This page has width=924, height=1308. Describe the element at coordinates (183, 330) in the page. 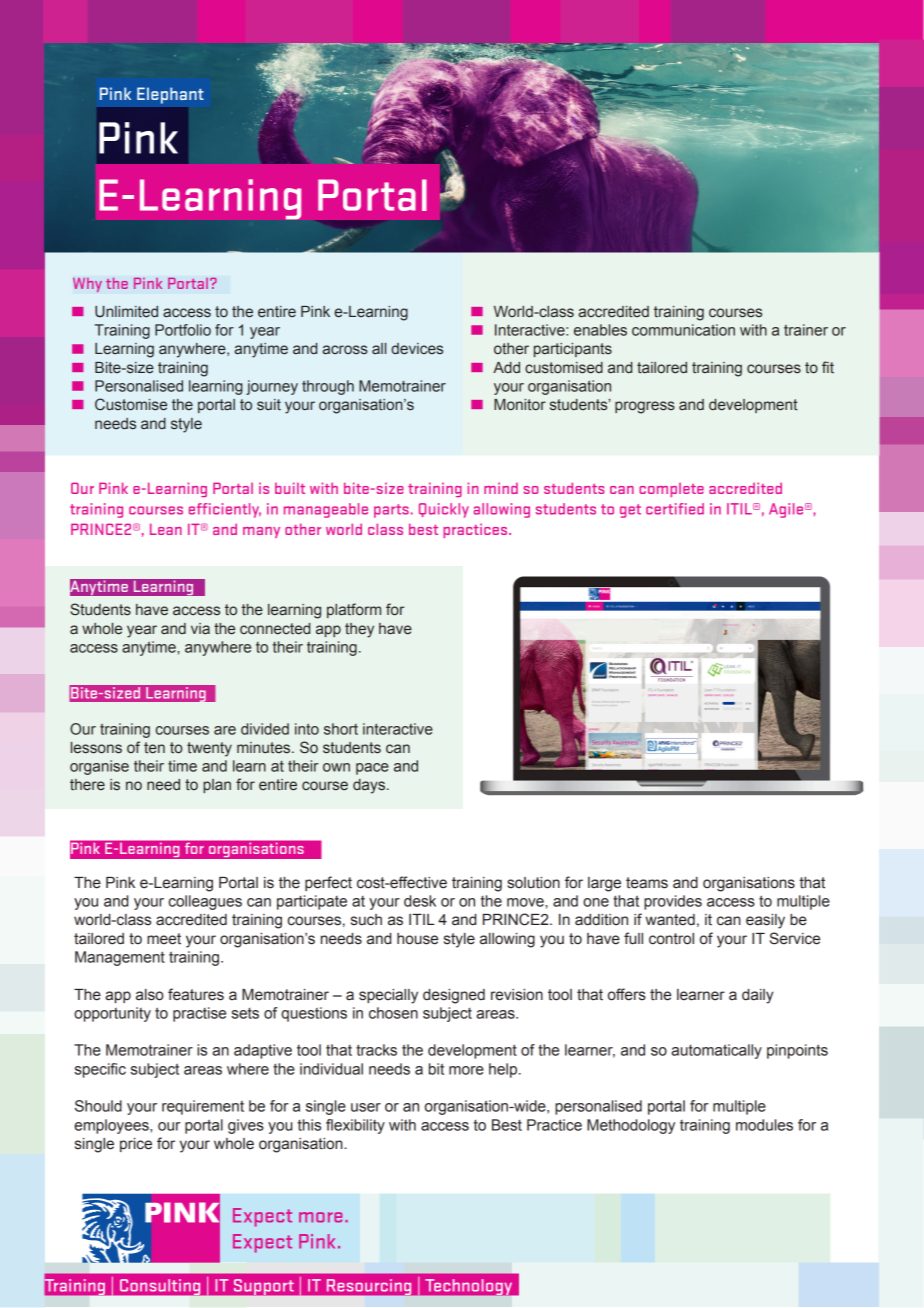

I see `Portfolio` at that location.
